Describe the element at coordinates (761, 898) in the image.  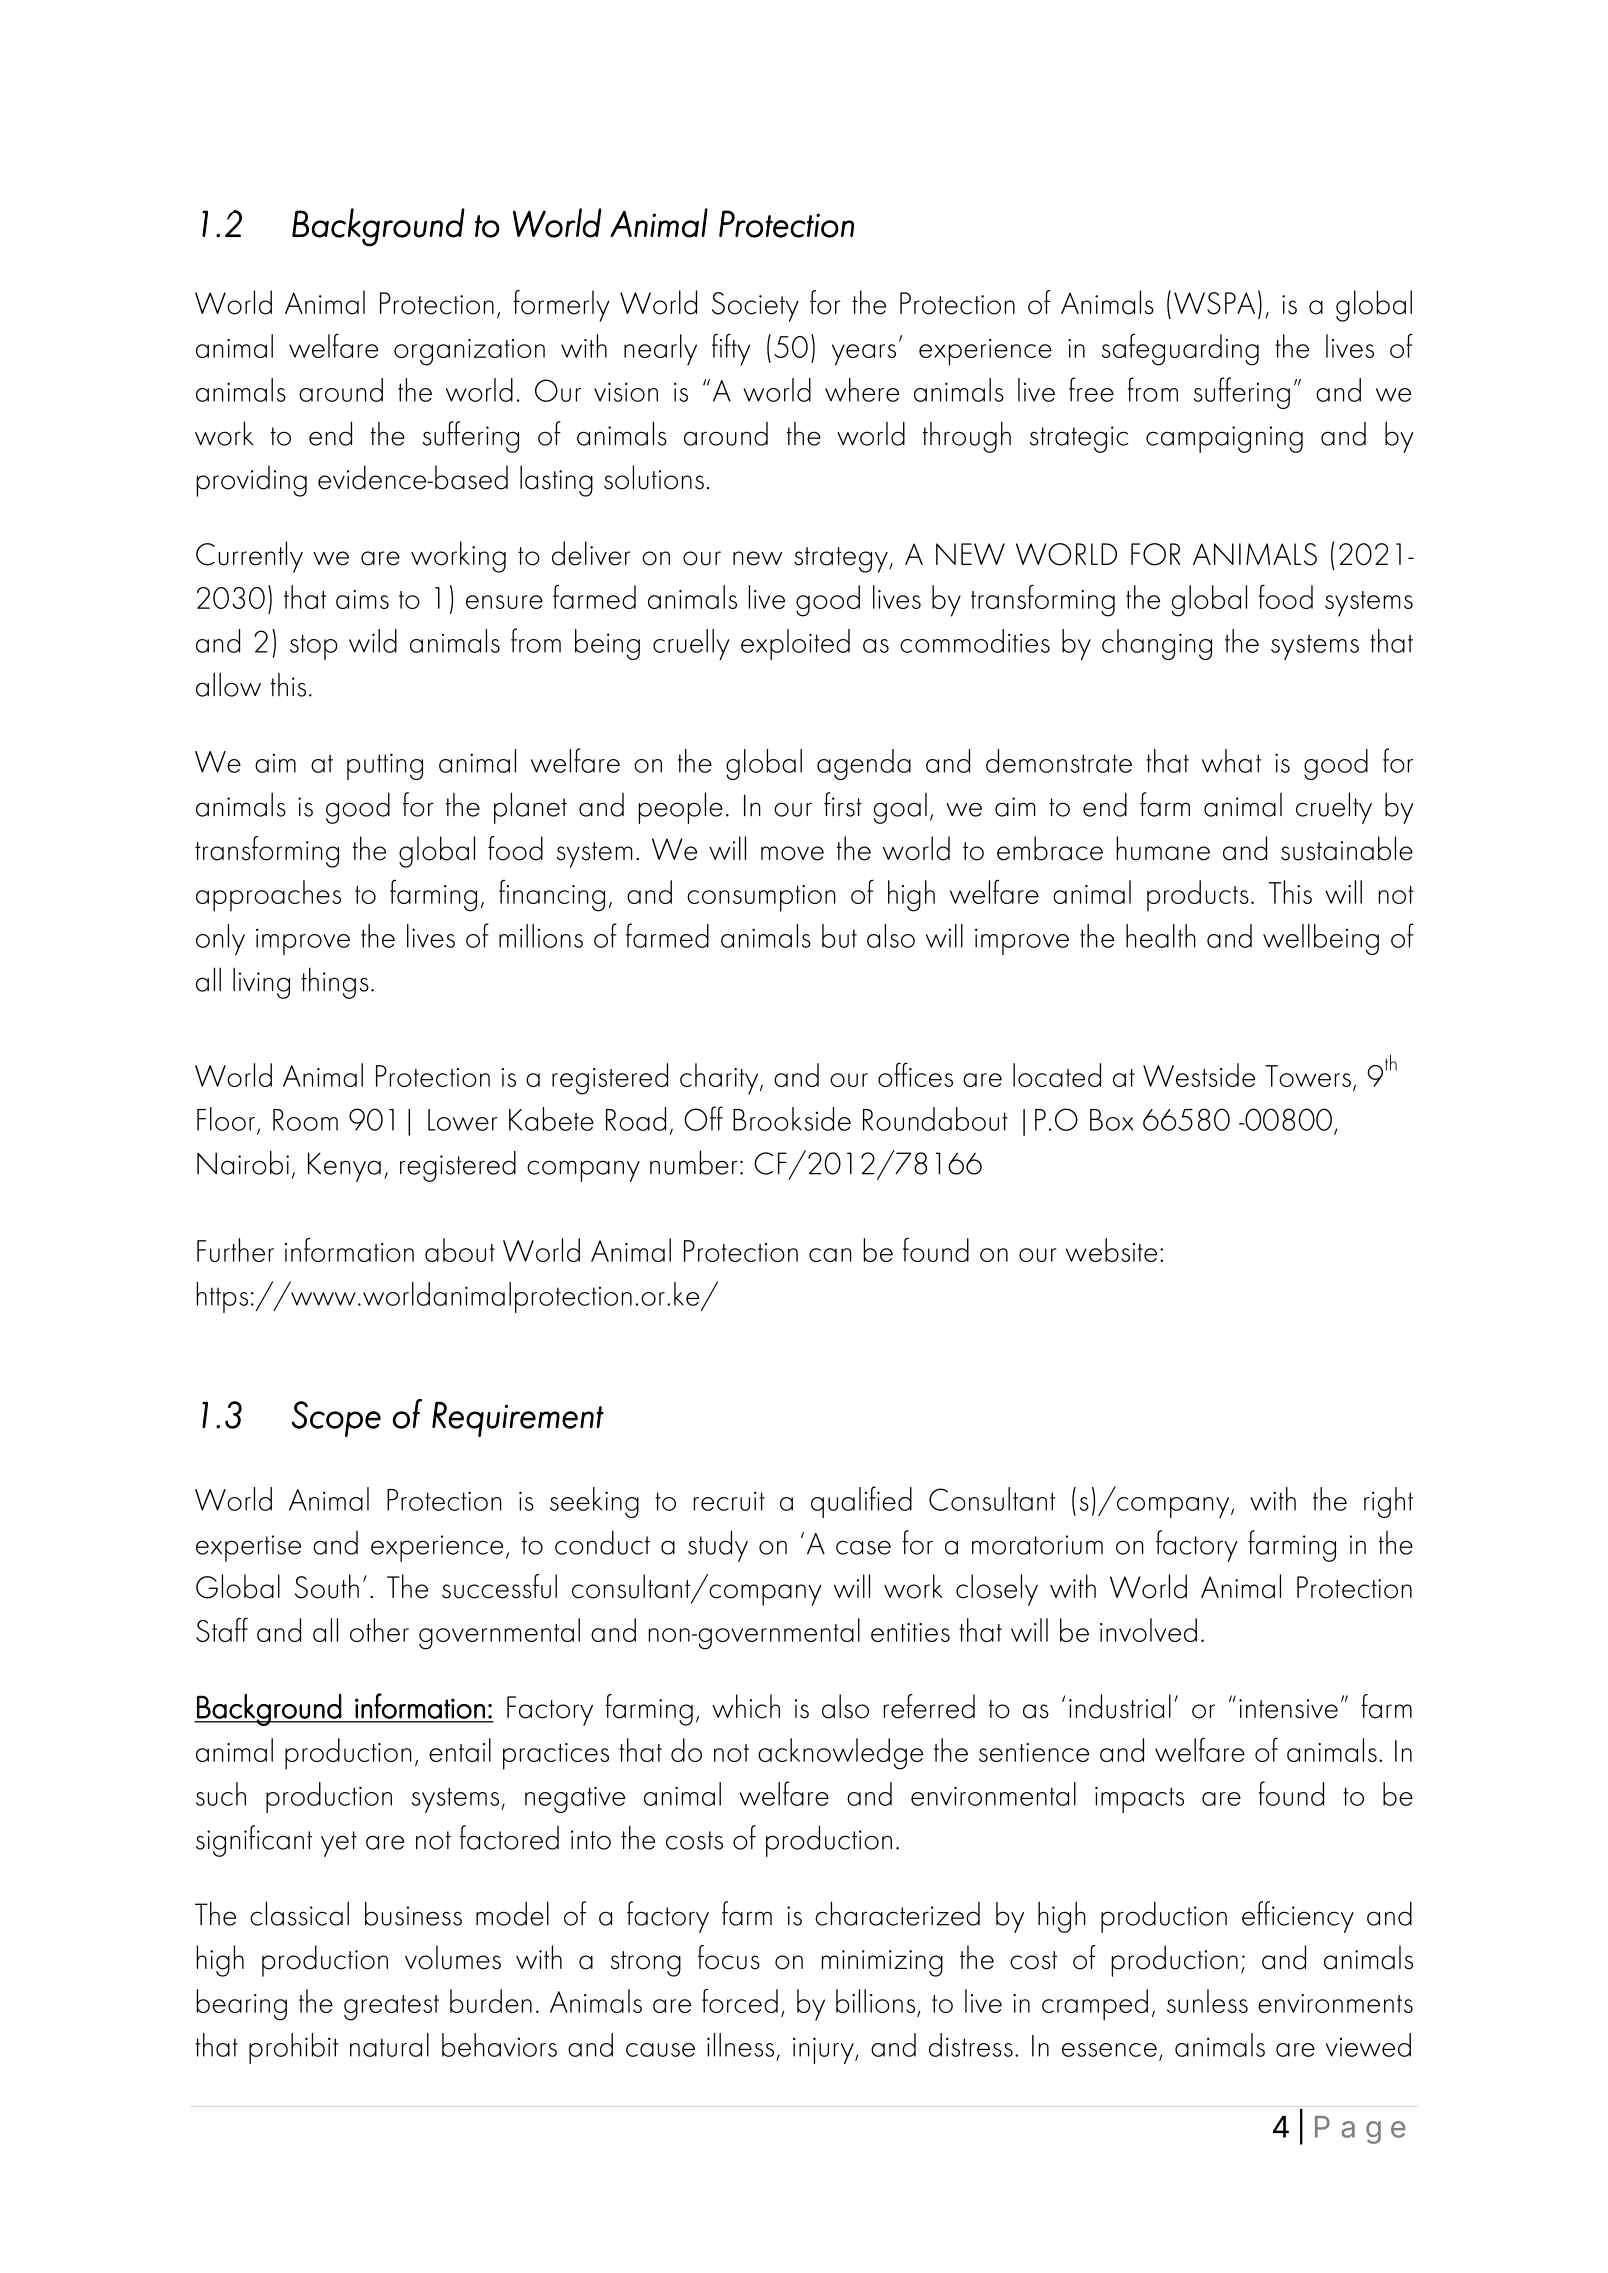
I see `consumption` at that location.
